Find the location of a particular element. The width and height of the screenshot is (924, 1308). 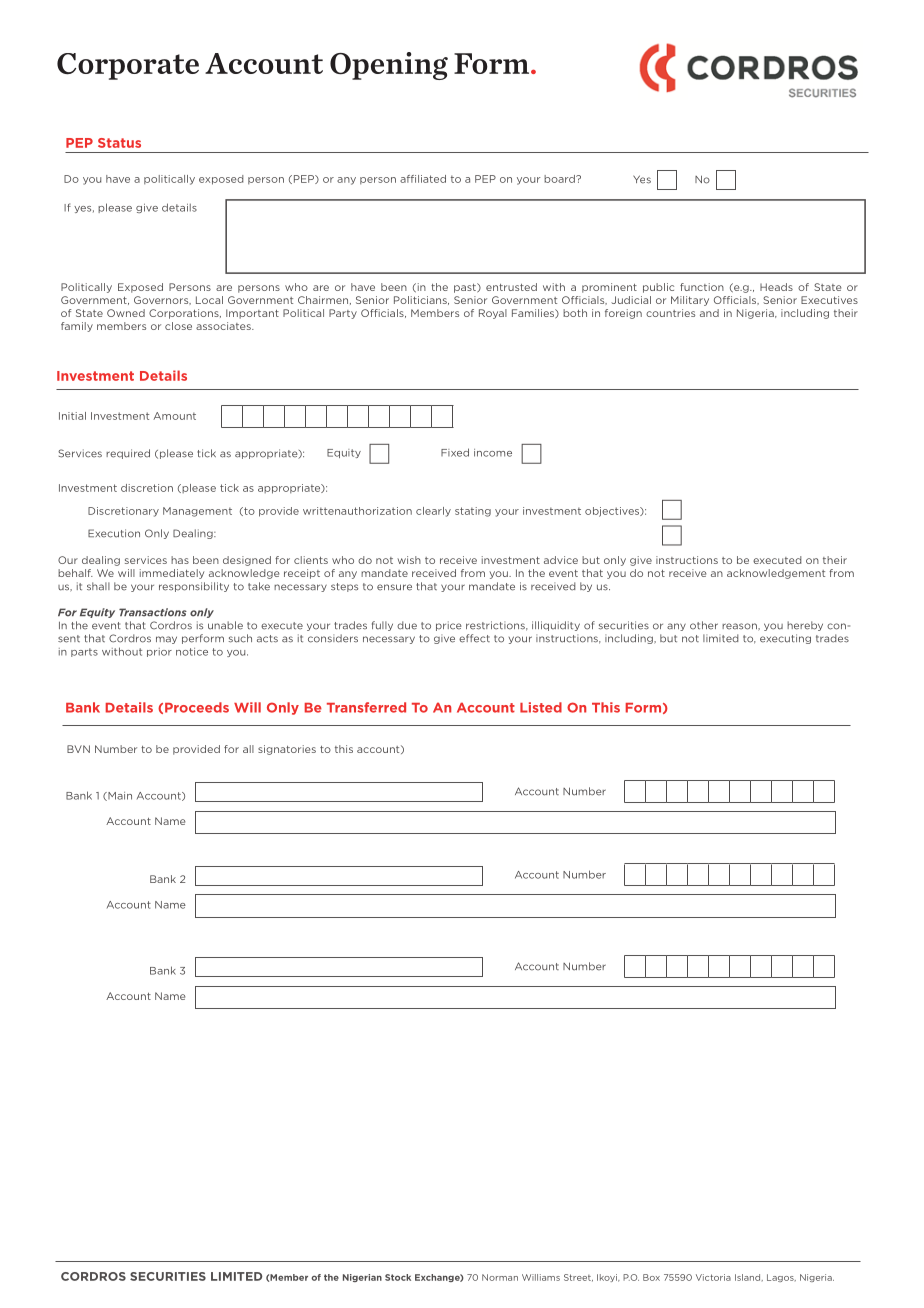

board is located at coordinates (560, 179).
